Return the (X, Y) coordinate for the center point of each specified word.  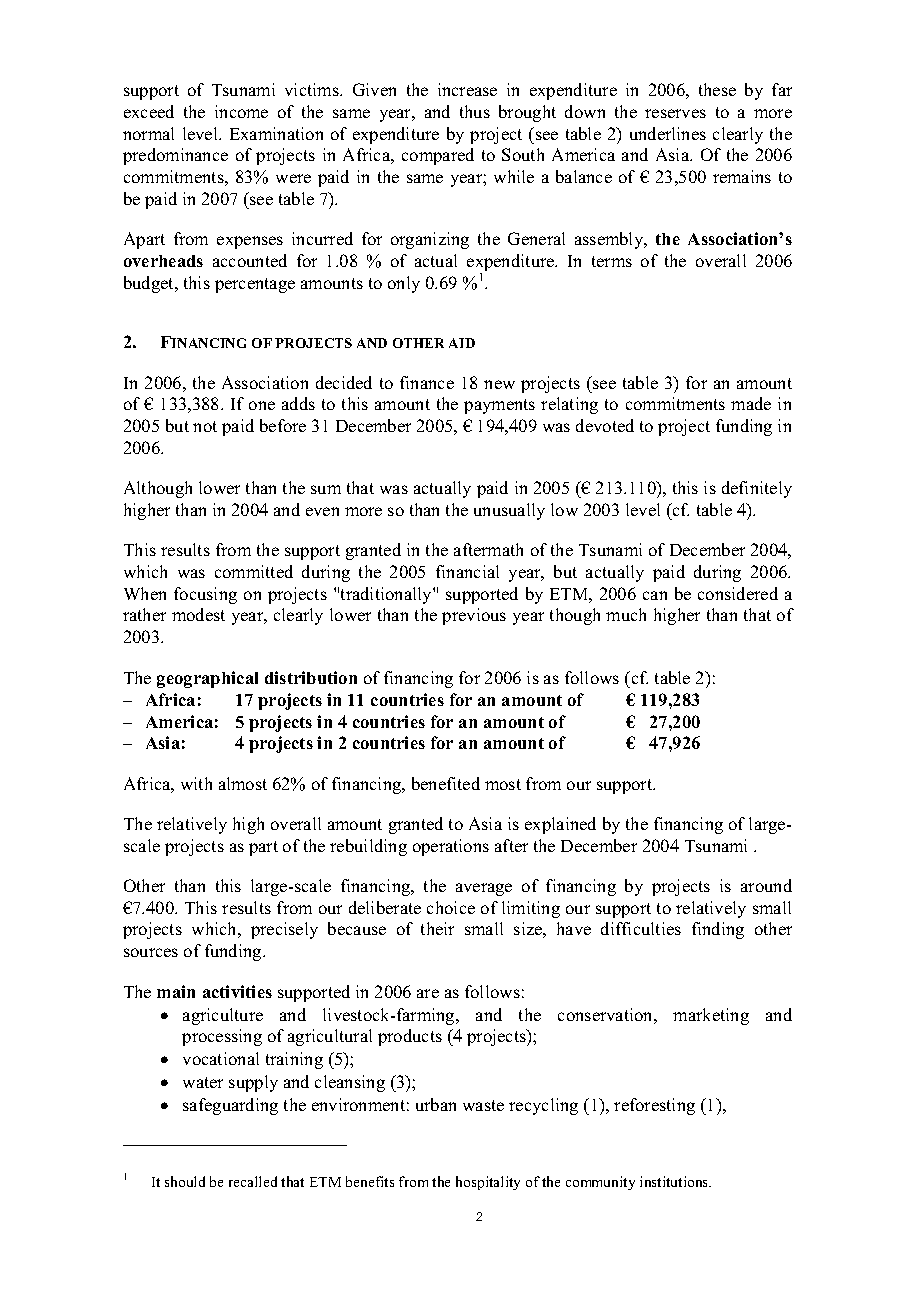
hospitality (488, 1183)
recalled (253, 1181)
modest (198, 614)
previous (474, 616)
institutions (675, 1181)
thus (475, 111)
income (241, 111)
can (655, 595)
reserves (675, 113)
